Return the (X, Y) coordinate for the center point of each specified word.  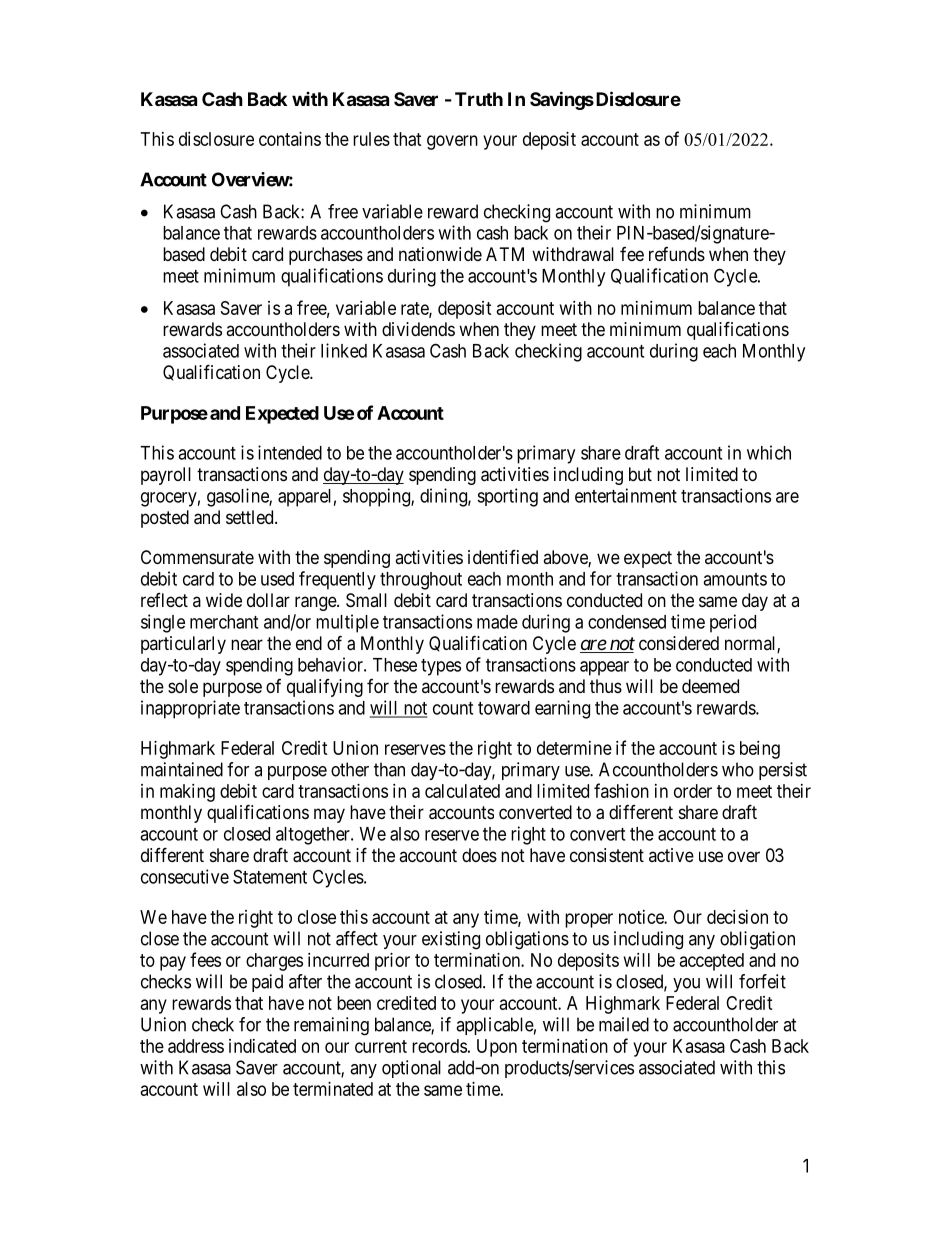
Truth (479, 99)
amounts (735, 579)
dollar (268, 600)
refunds (677, 254)
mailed (624, 1024)
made (497, 622)
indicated (262, 1046)
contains (290, 139)
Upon (497, 1048)
